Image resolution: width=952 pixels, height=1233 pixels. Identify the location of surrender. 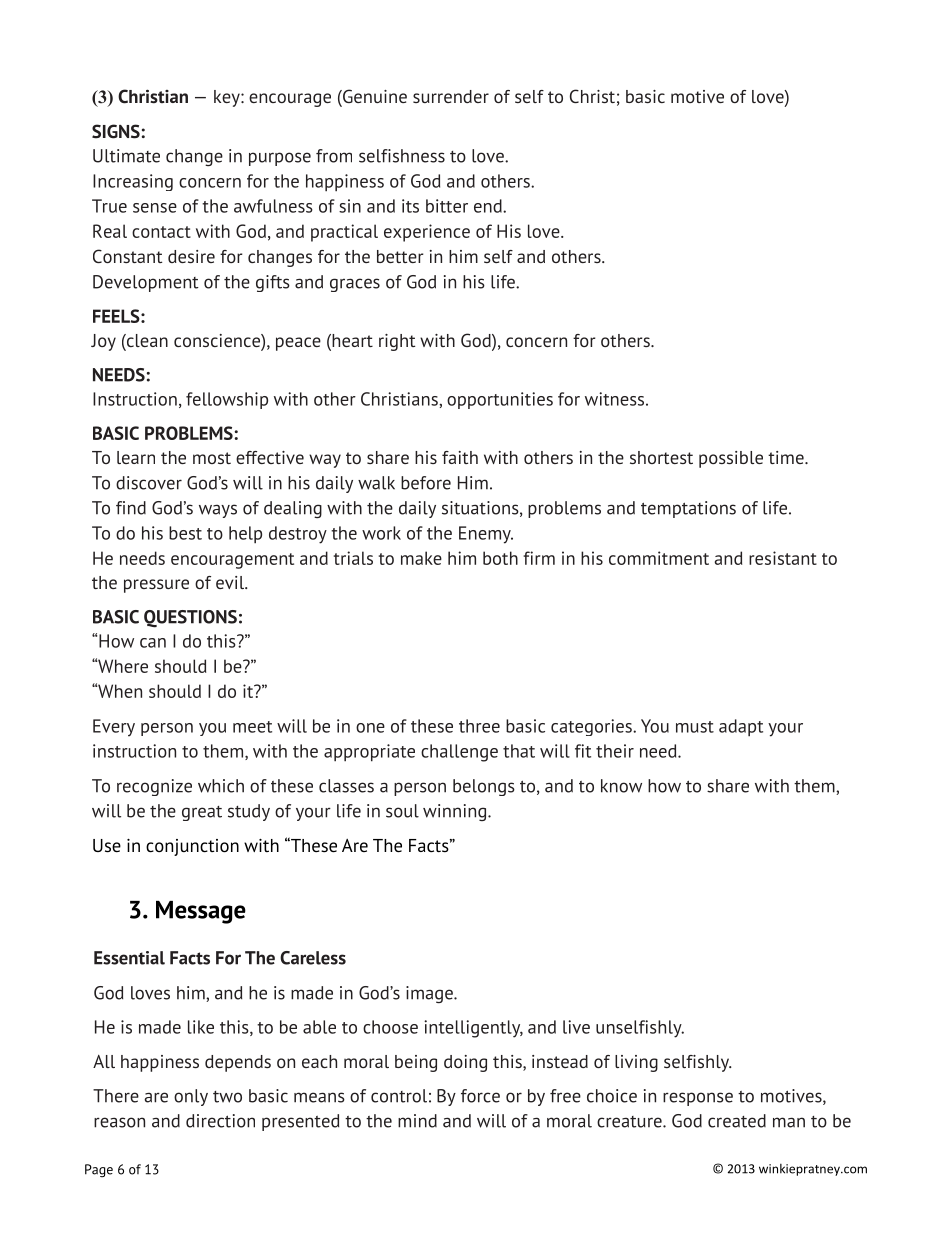
(451, 96).
